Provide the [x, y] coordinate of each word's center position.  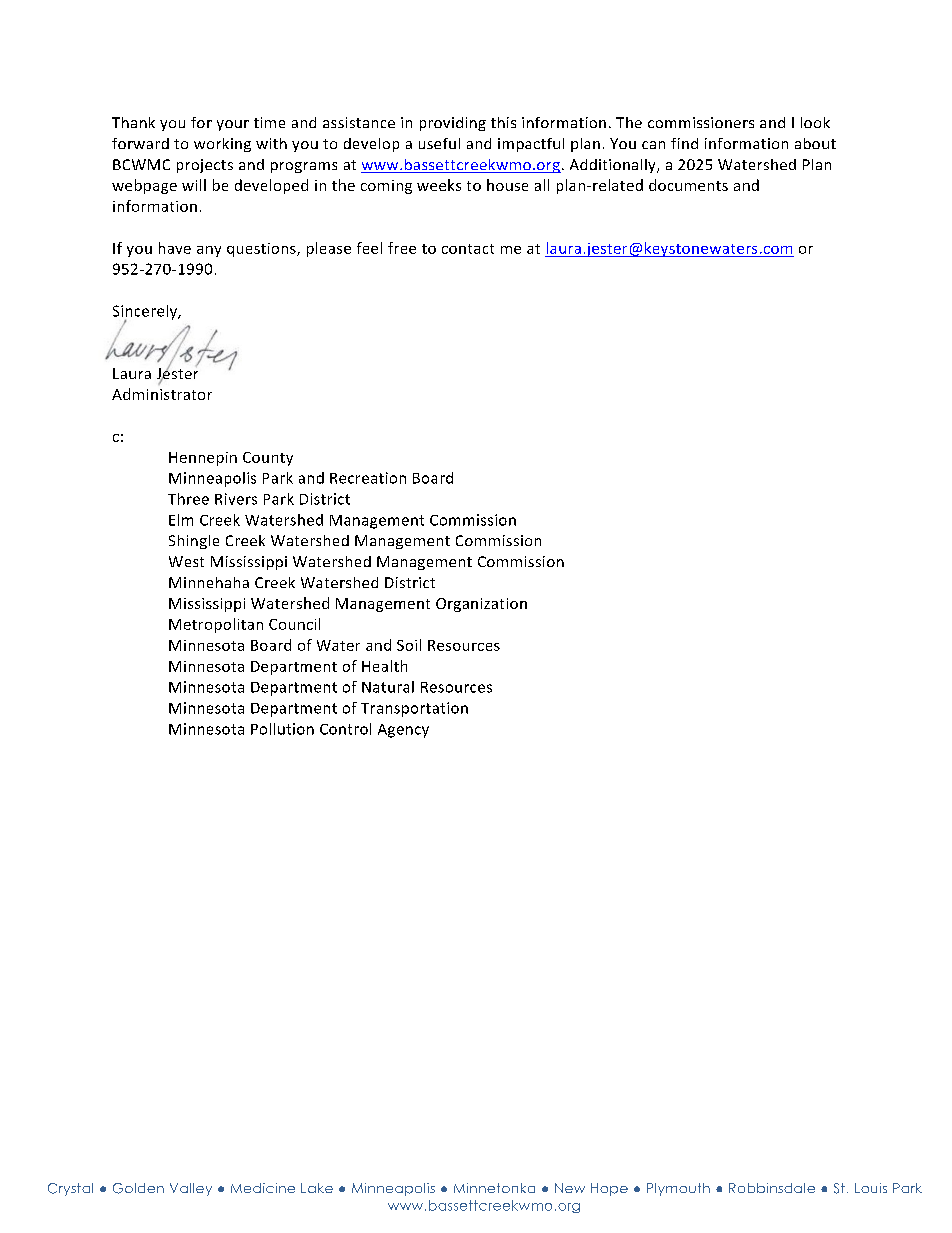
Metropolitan [216, 625]
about [815, 143]
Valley [191, 1189]
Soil [409, 645]
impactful [531, 145]
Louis [871, 1188]
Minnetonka [494, 1188]
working [222, 145]
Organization [481, 605]
